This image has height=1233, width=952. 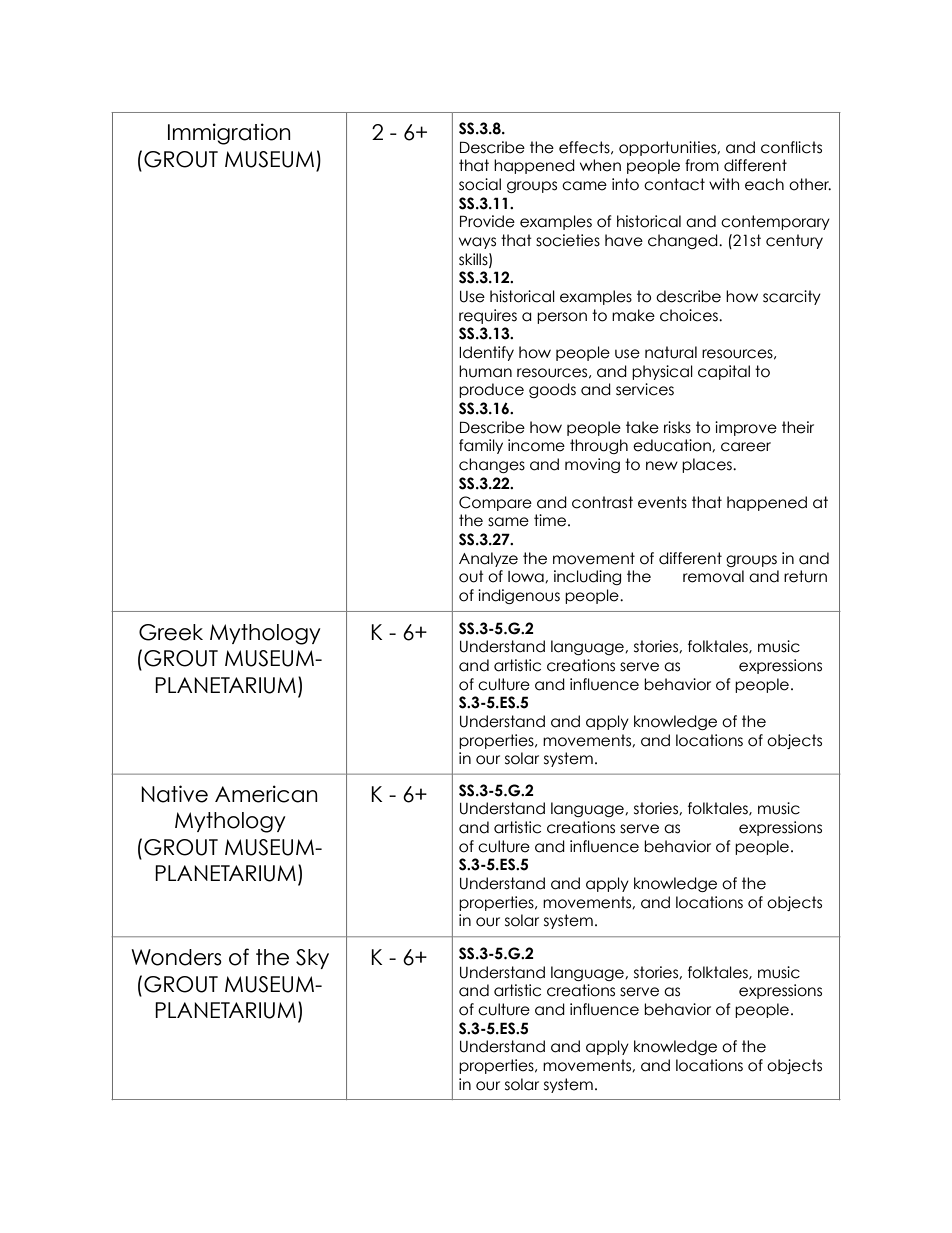 I want to click on Wonders, so click(x=176, y=957).
